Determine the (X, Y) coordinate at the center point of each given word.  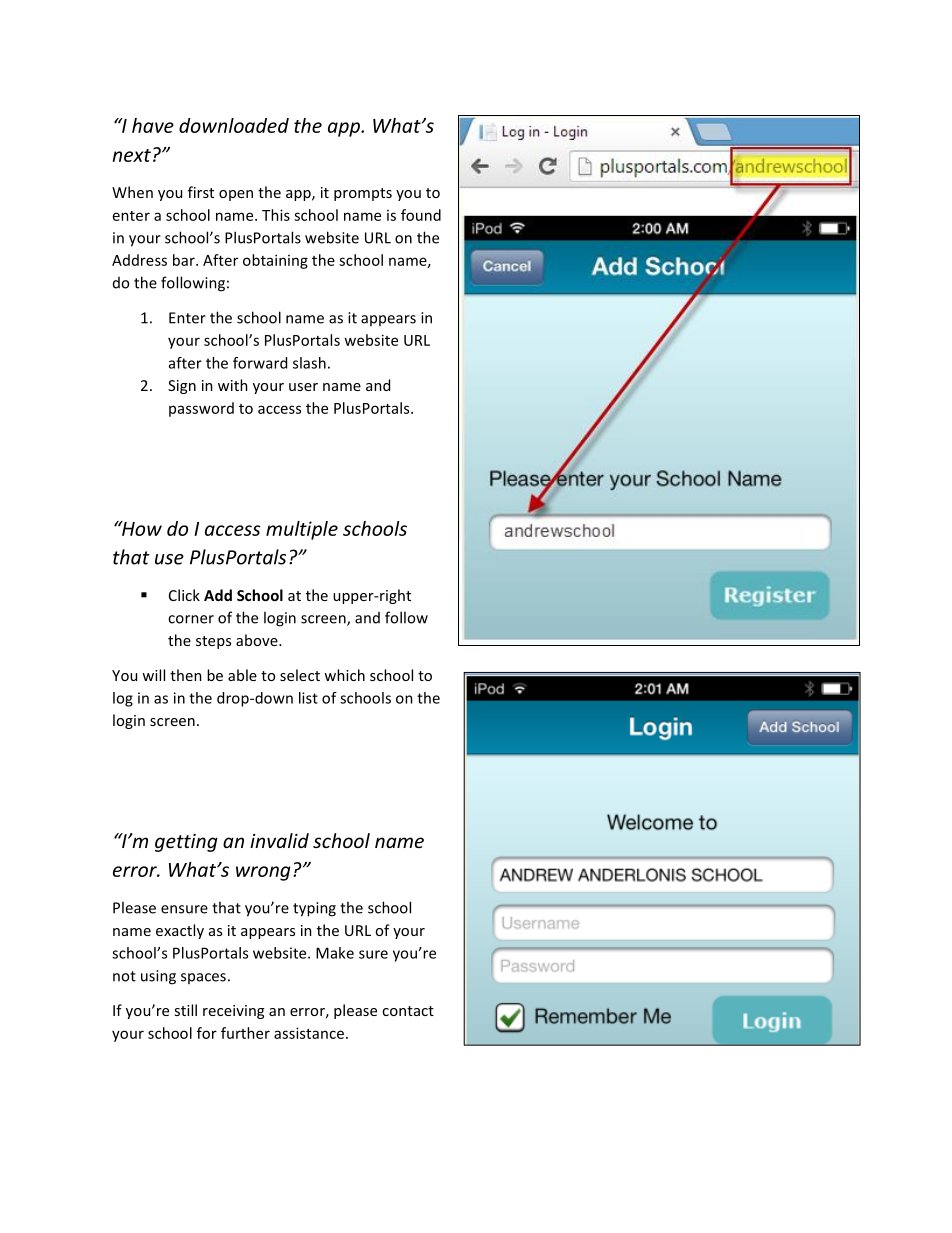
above (258, 640)
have (153, 125)
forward (260, 363)
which (344, 675)
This (276, 215)
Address (139, 260)
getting (186, 843)
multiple (302, 530)
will (153, 675)
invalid (279, 840)
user (303, 387)
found (421, 215)
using (158, 977)
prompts (363, 194)
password (201, 409)
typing (314, 909)
